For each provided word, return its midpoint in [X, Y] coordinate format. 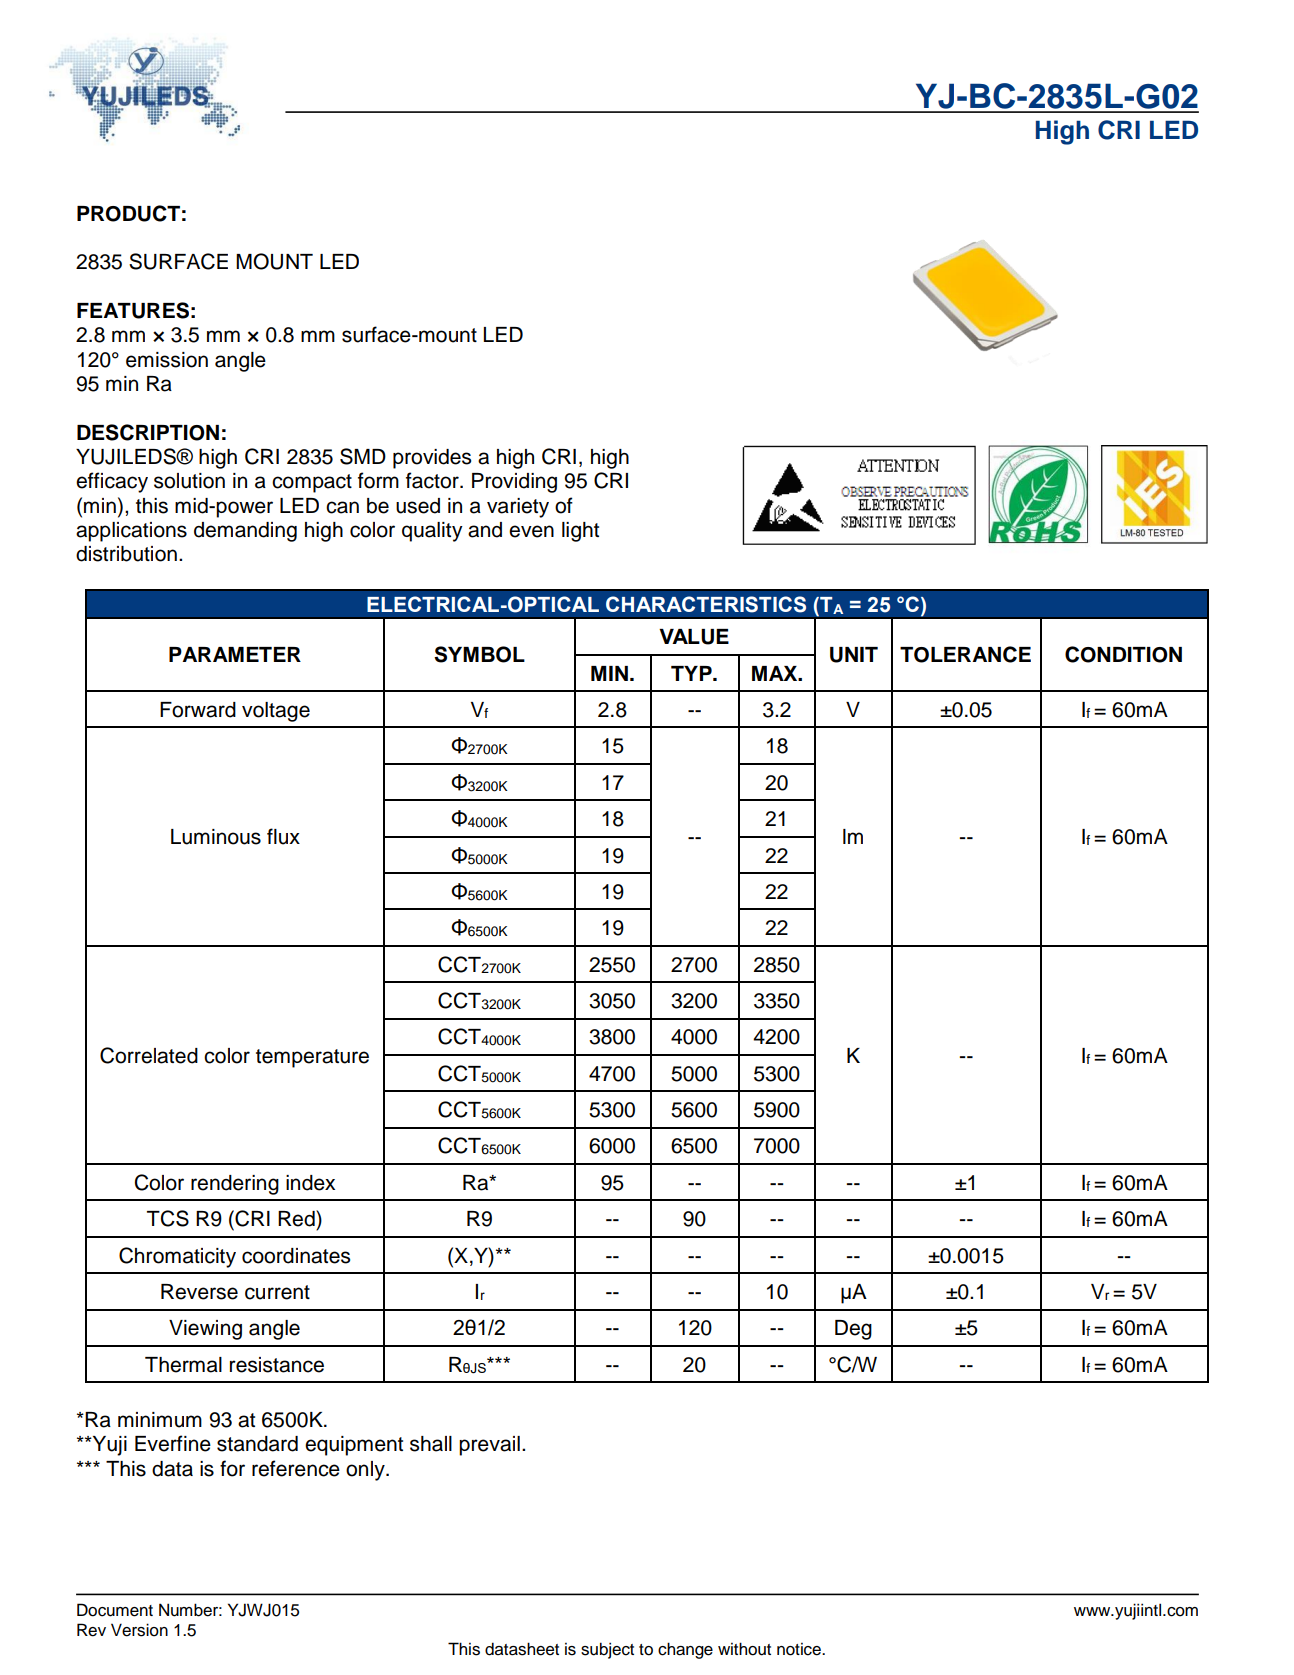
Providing [514, 483]
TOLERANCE [965, 654]
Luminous [216, 837]
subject [607, 1650]
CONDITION [1123, 654]
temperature [312, 1058]
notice [800, 1649]
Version [139, 1630]
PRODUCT [128, 213]
